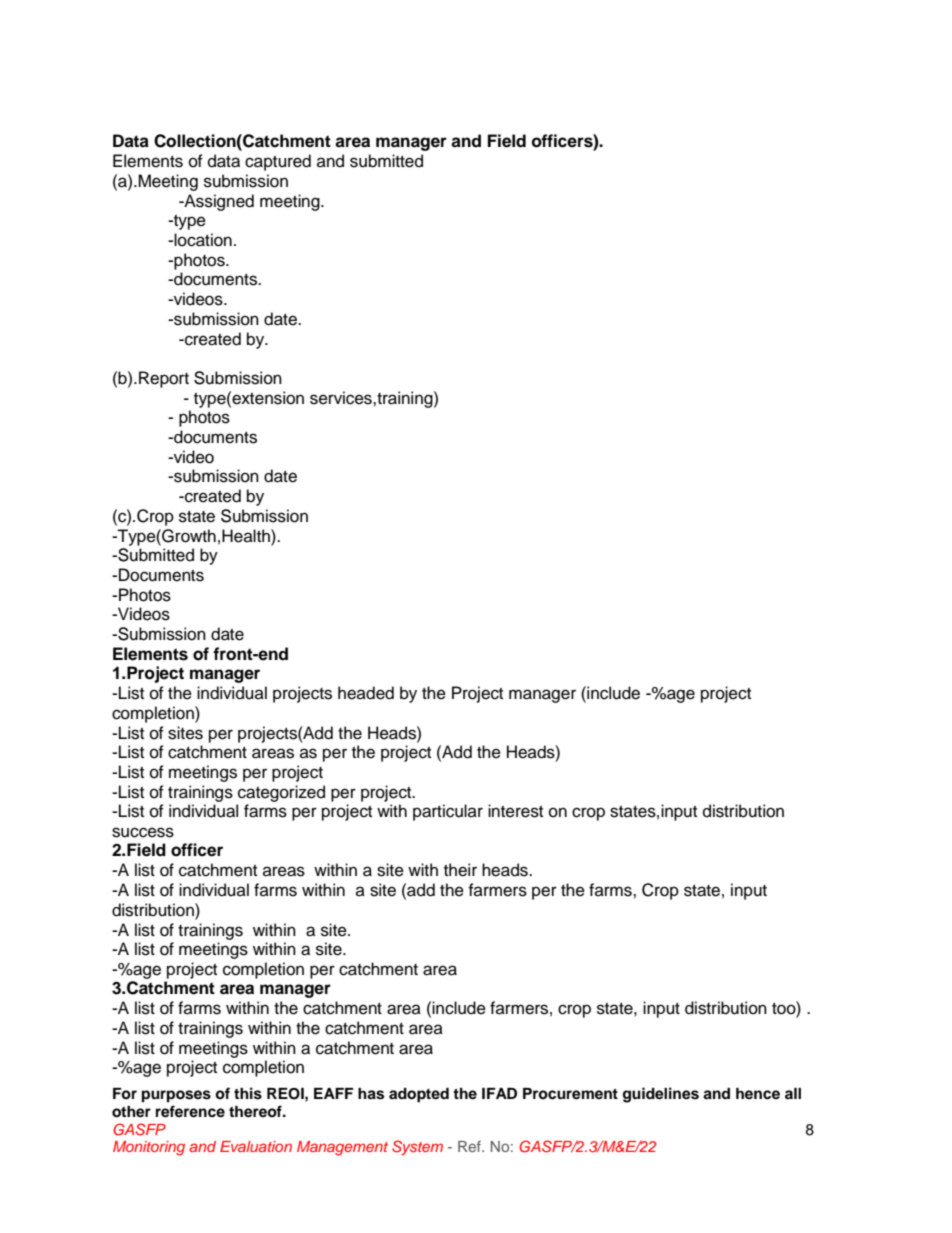 The height and width of the screenshot is (1233, 952). I want to click on captured, so click(278, 162).
